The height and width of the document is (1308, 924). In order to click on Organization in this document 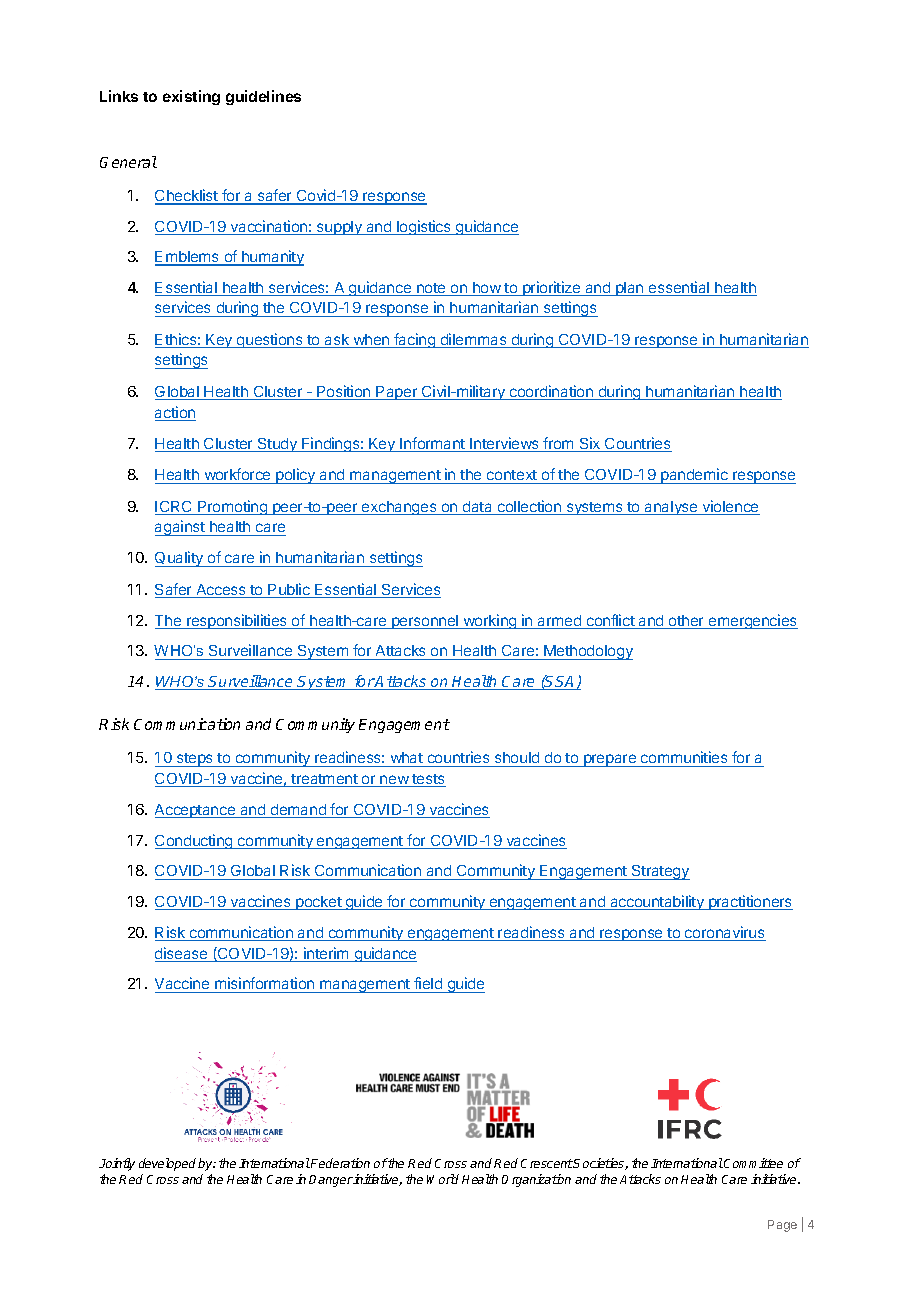, I will do `click(536, 1180)`.
